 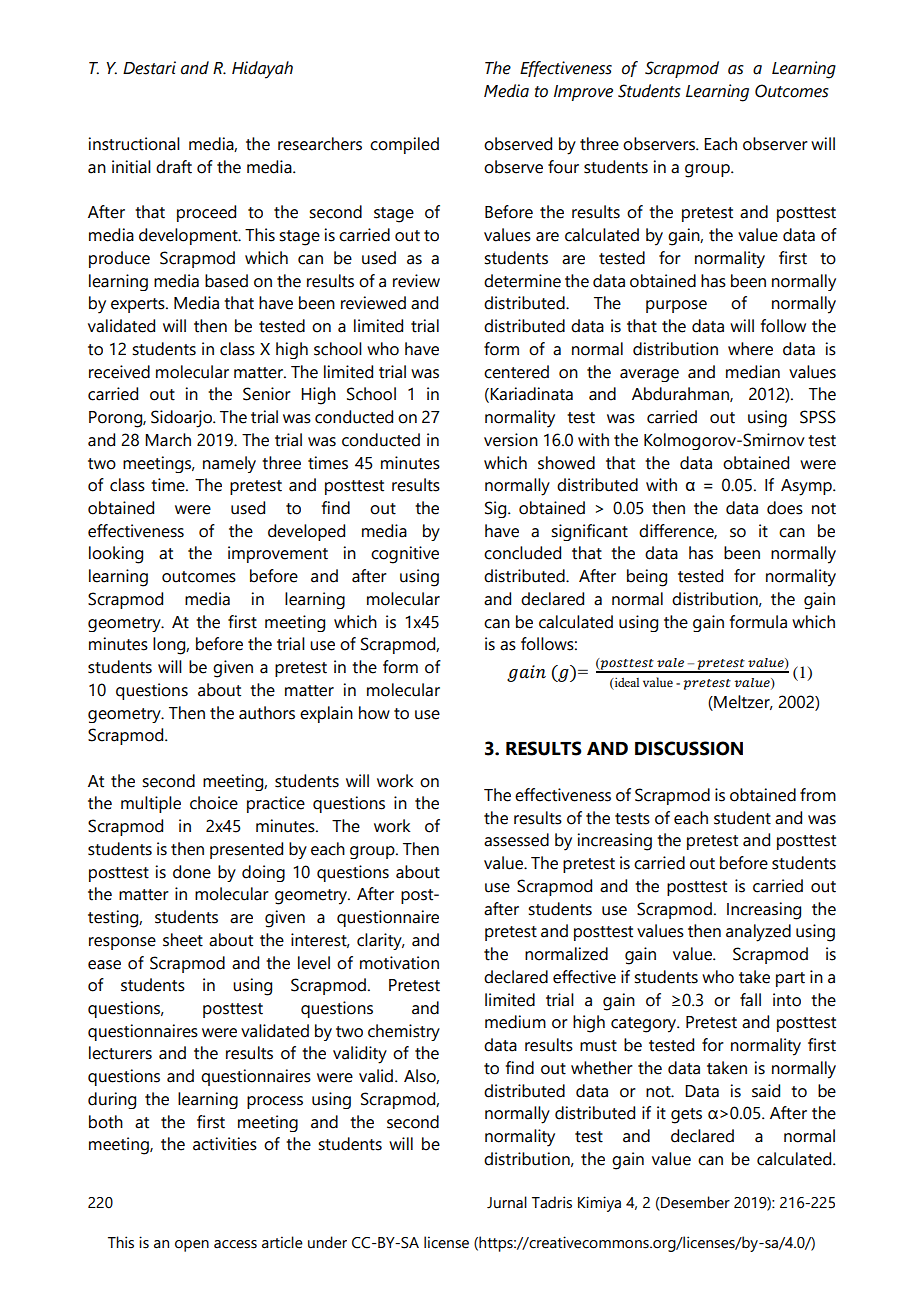 I want to click on authors, so click(x=267, y=713).
